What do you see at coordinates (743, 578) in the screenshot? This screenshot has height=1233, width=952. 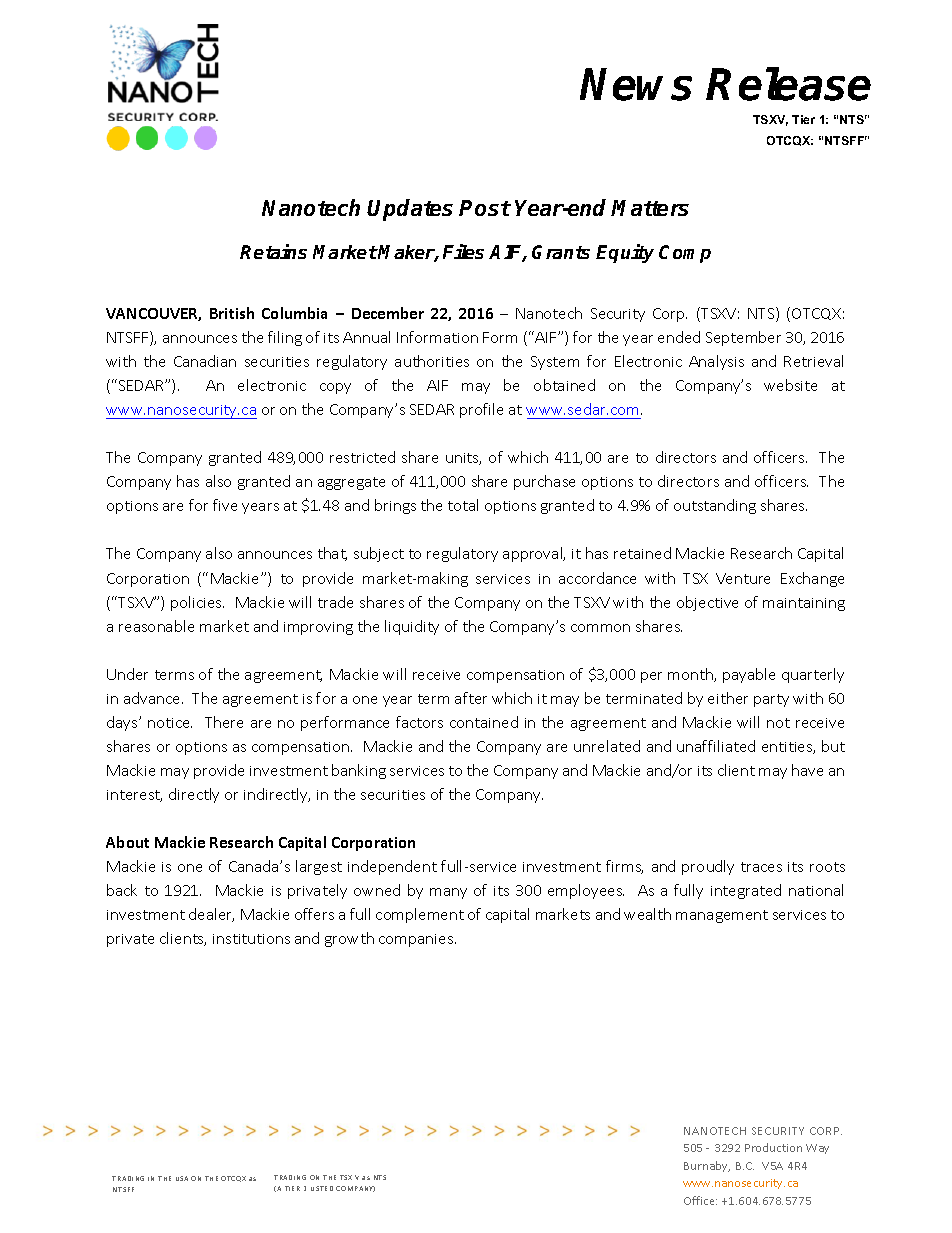 I see `Venture` at bounding box center [743, 578].
